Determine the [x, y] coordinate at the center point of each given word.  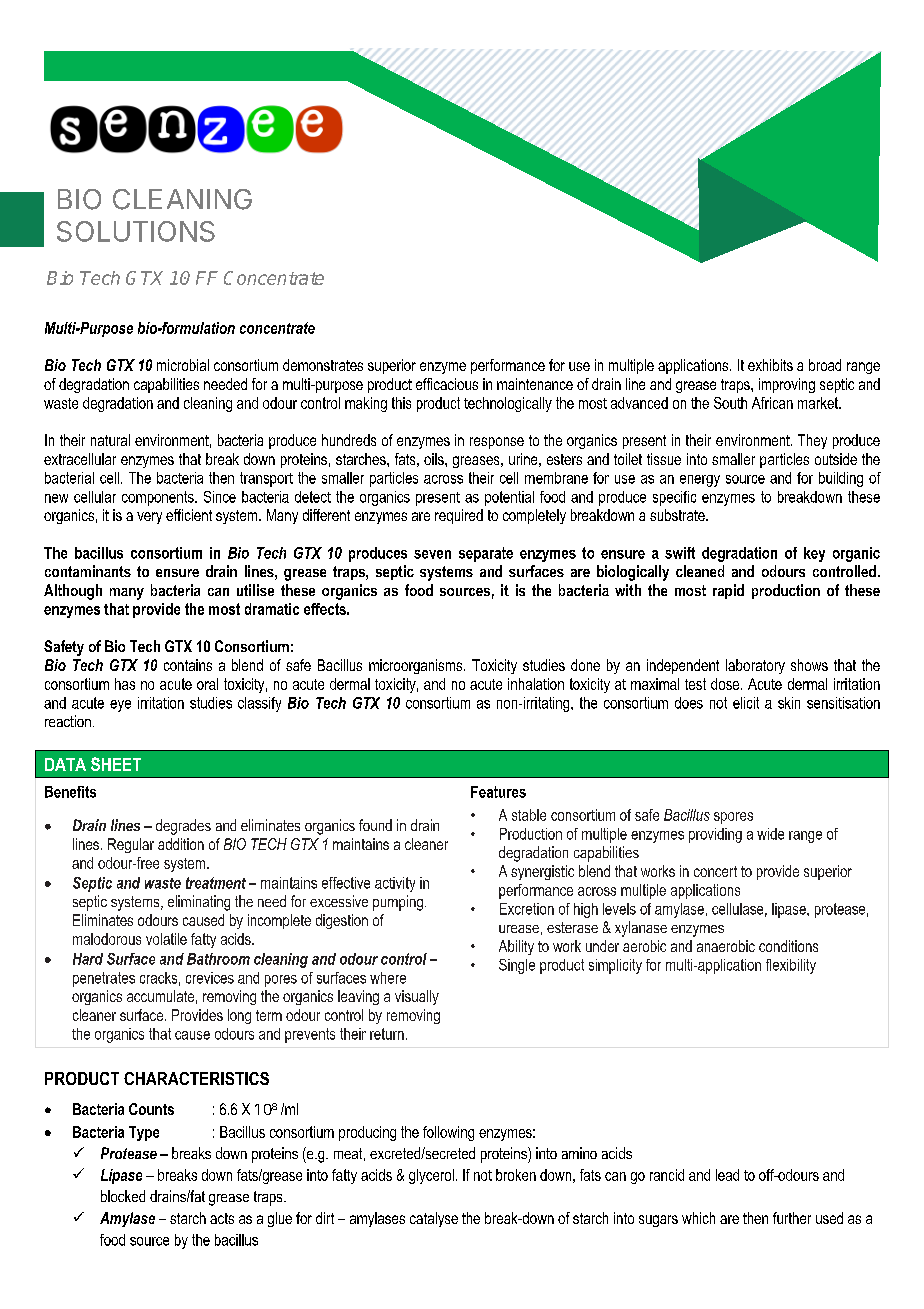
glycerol [431, 1176]
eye [120, 706]
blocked [123, 1196]
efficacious [447, 384]
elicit [746, 703]
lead [727, 1175]
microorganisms [417, 666]
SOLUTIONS [136, 231]
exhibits [770, 365]
